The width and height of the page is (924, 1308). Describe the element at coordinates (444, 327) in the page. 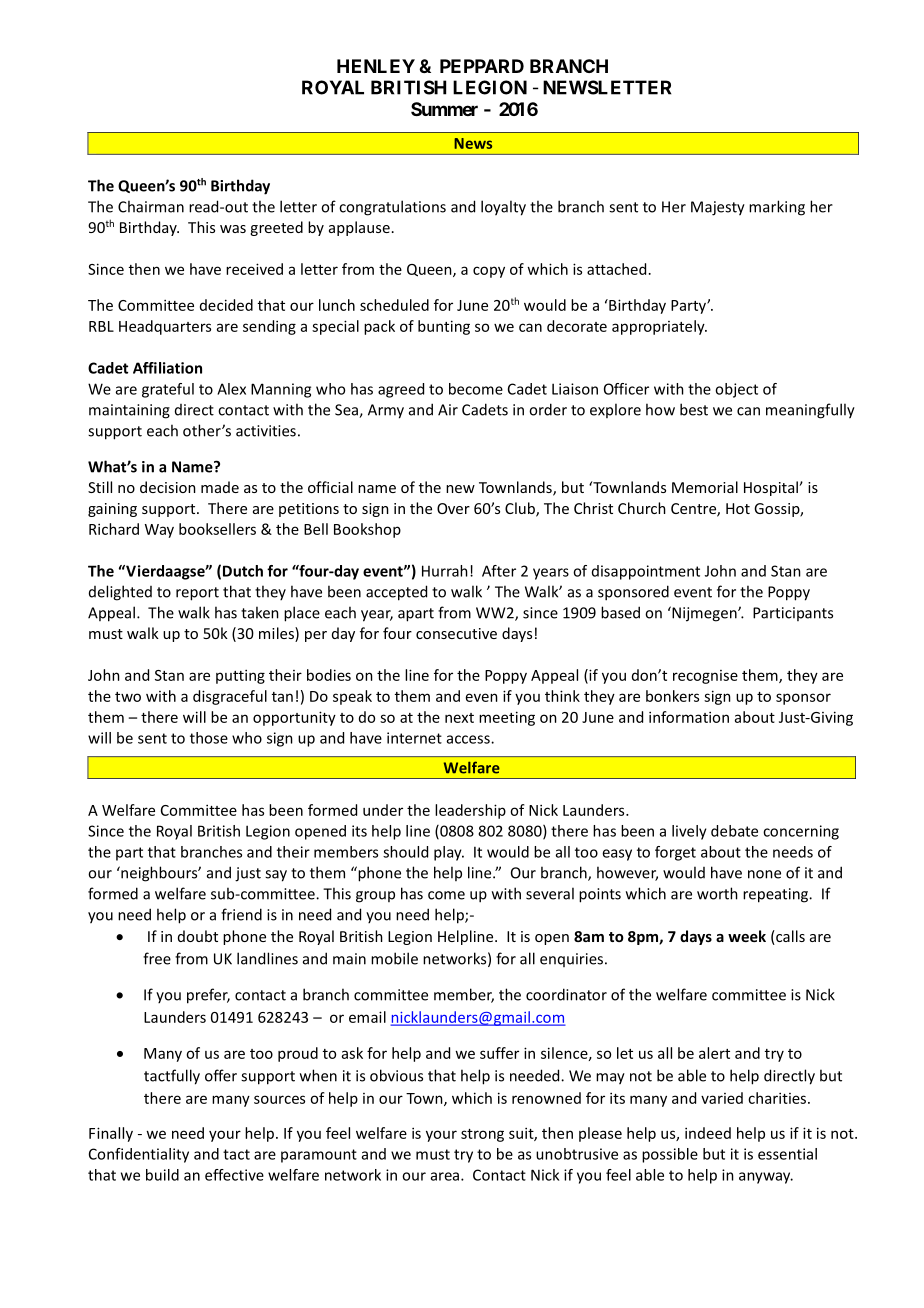

I see `bunting` at that location.
